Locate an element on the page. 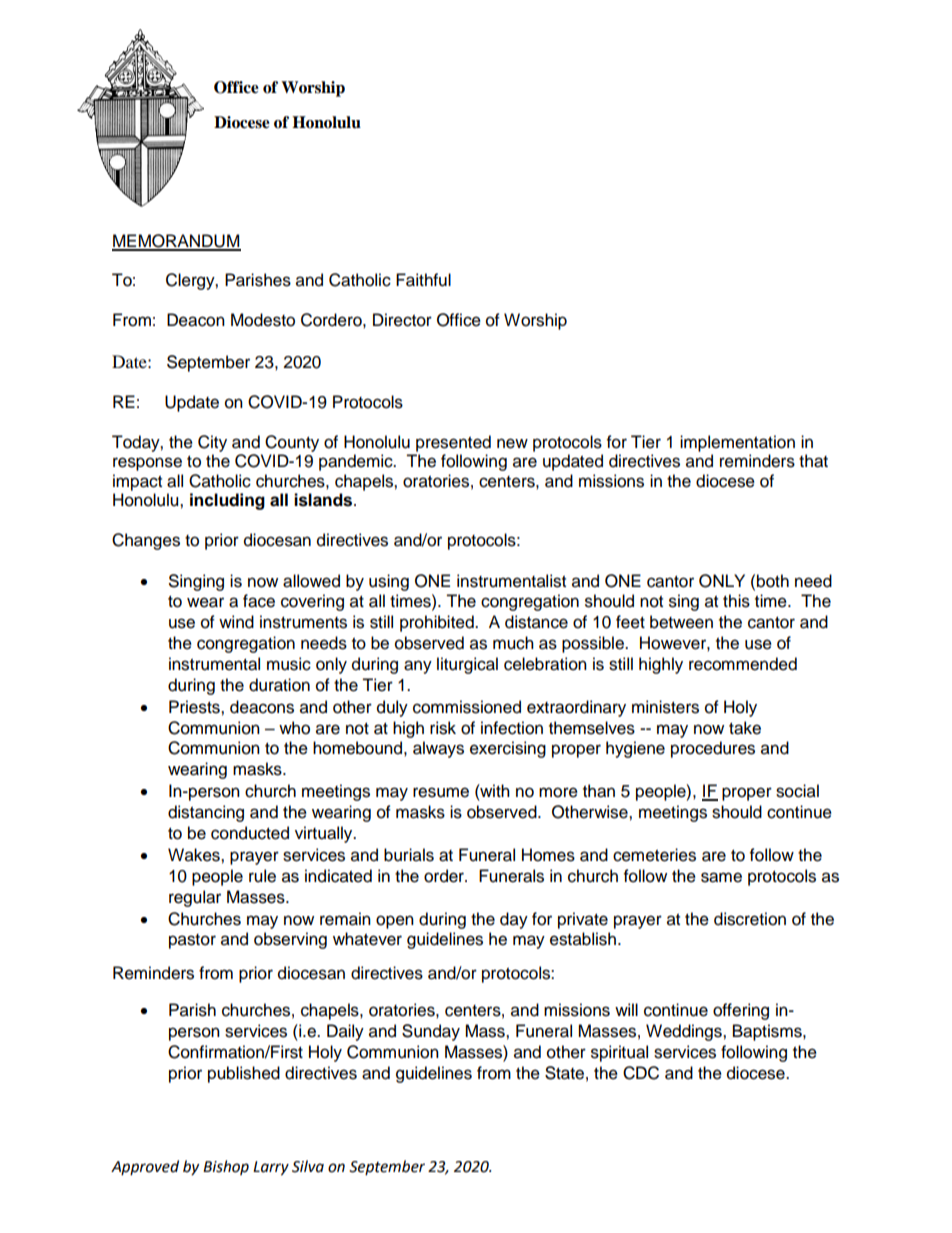  take is located at coordinates (745, 728).
